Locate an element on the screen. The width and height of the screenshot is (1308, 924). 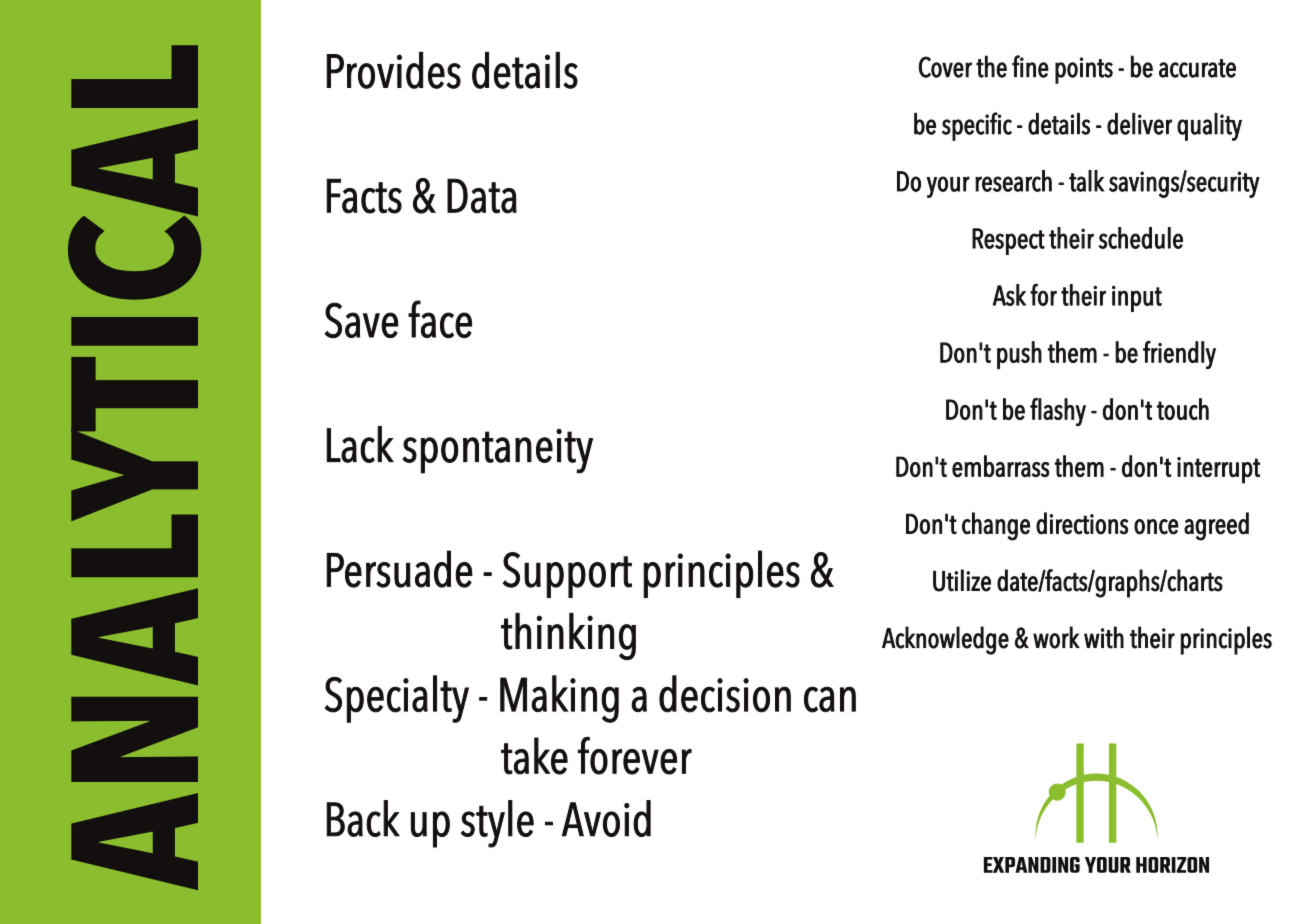
embarrass is located at coordinates (1001, 466).
